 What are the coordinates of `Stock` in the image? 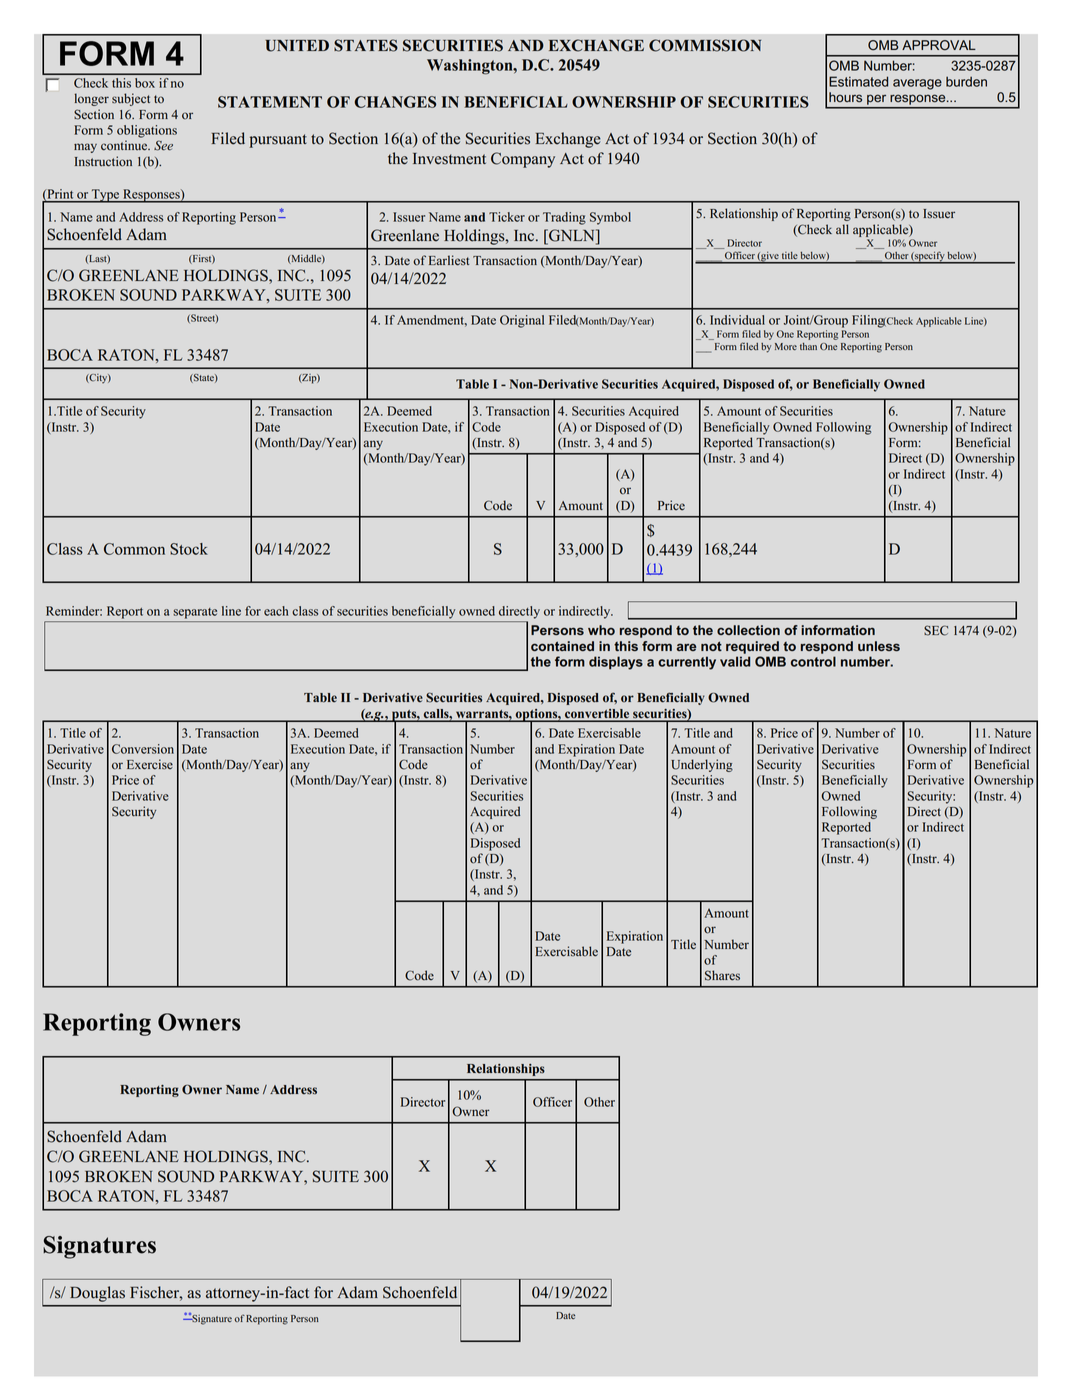 It's located at (189, 549).
